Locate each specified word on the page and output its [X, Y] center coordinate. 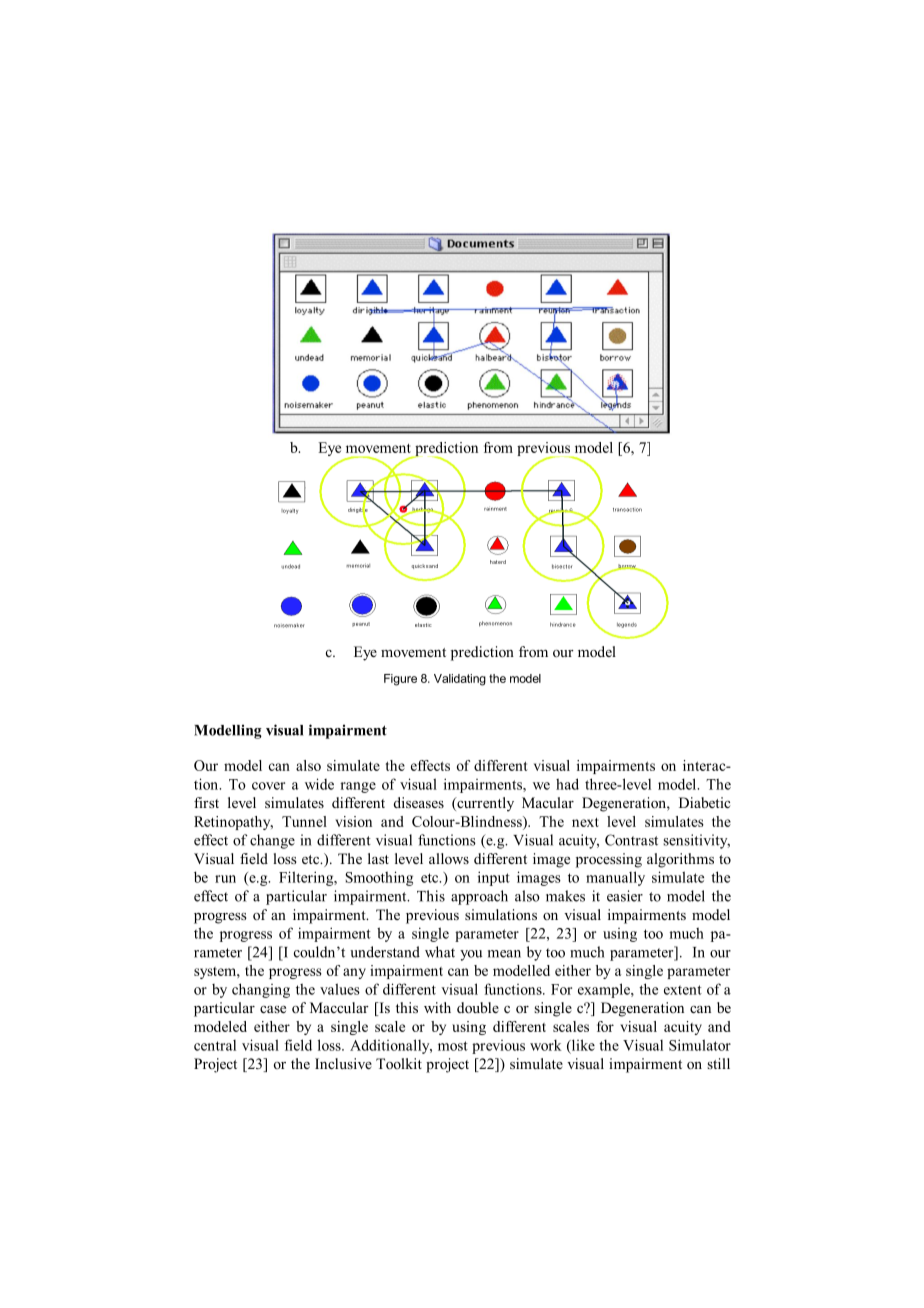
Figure [400, 680]
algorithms [680, 860]
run [225, 879]
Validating [460, 680]
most [453, 1046]
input [494, 878]
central [215, 1045]
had [567, 784]
